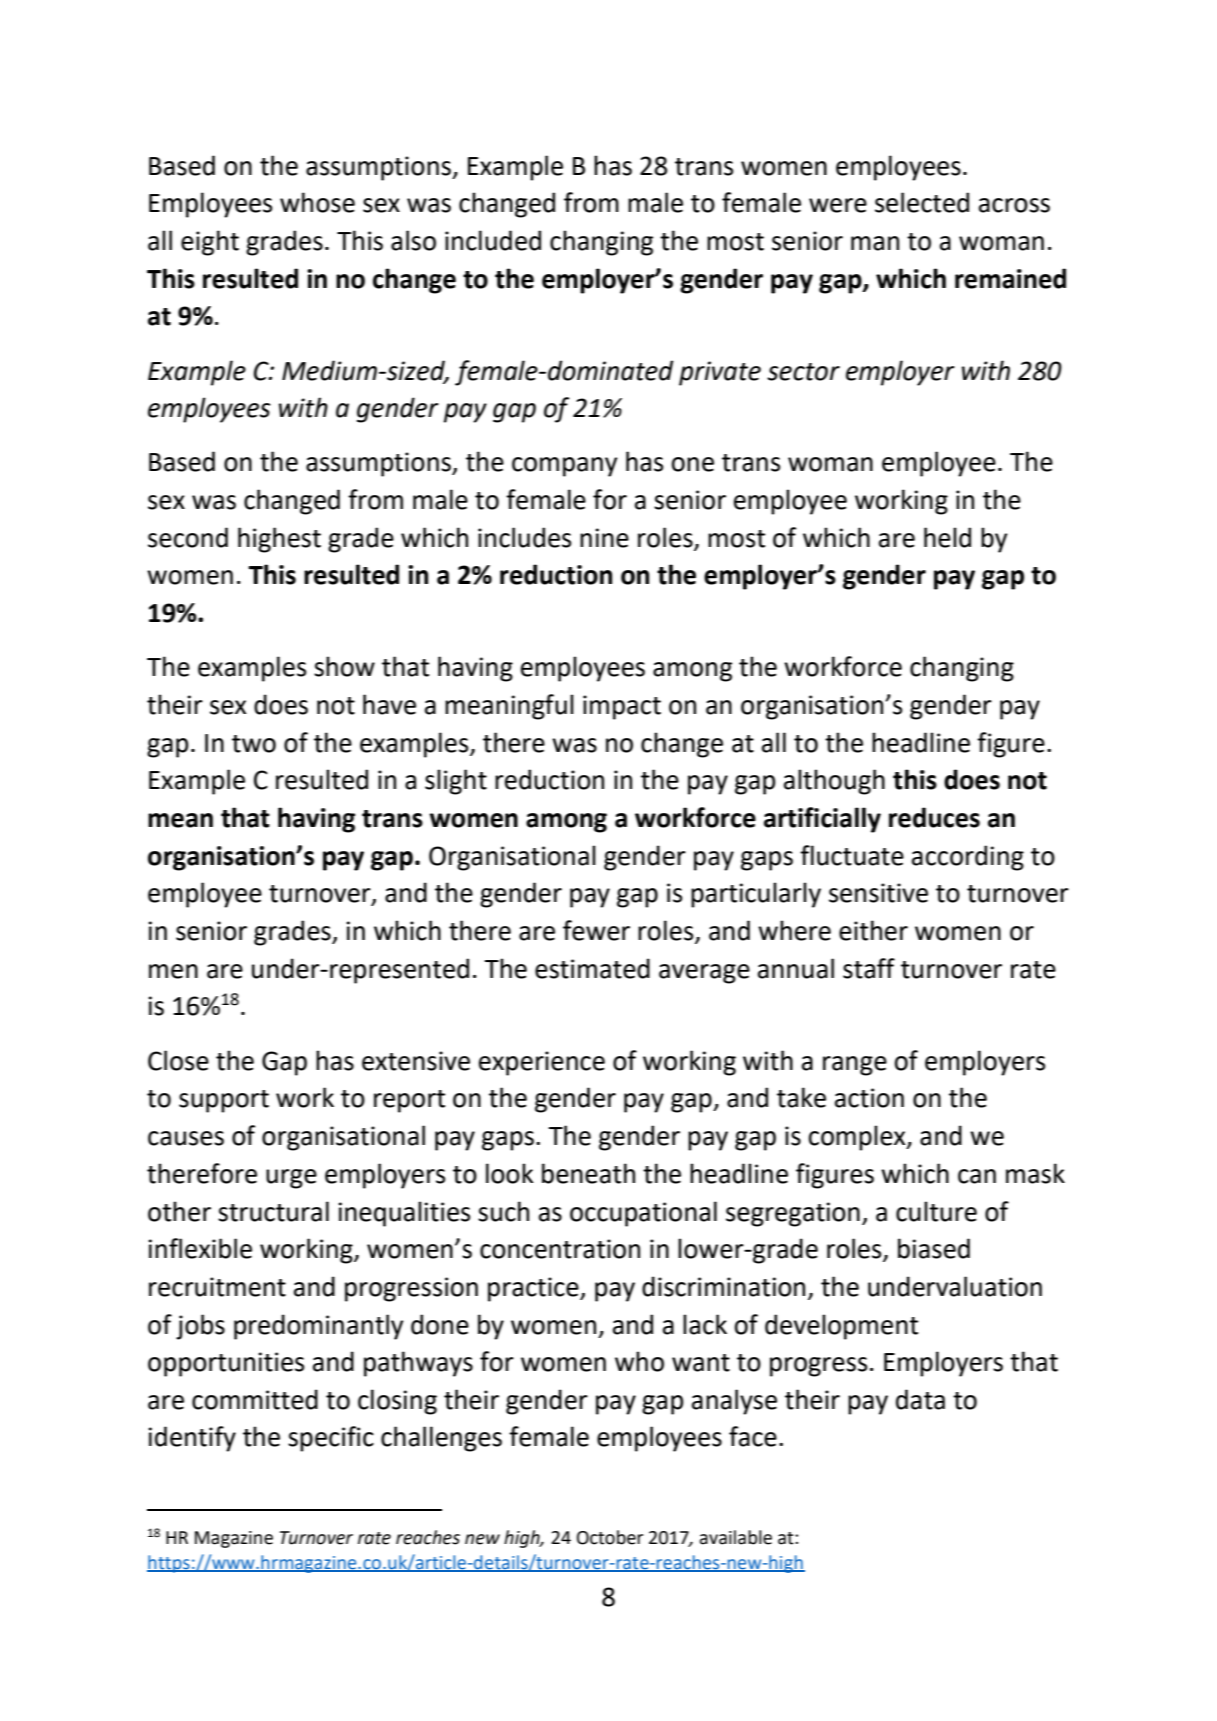 This screenshot has height=1721, width=1217. What do you see at coordinates (188, 537) in the screenshot?
I see `second` at bounding box center [188, 537].
